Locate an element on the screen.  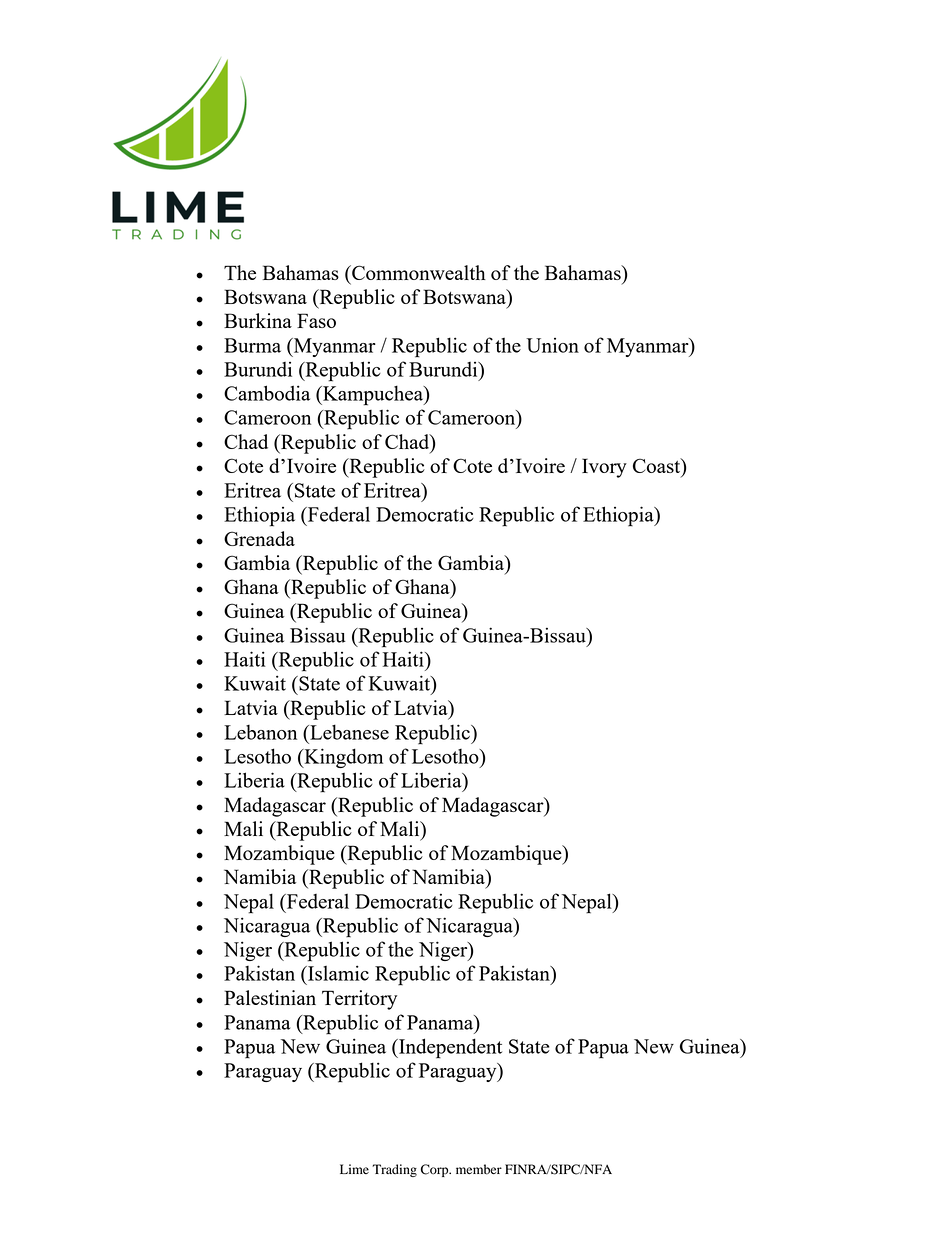
Union is located at coordinates (552, 345).
